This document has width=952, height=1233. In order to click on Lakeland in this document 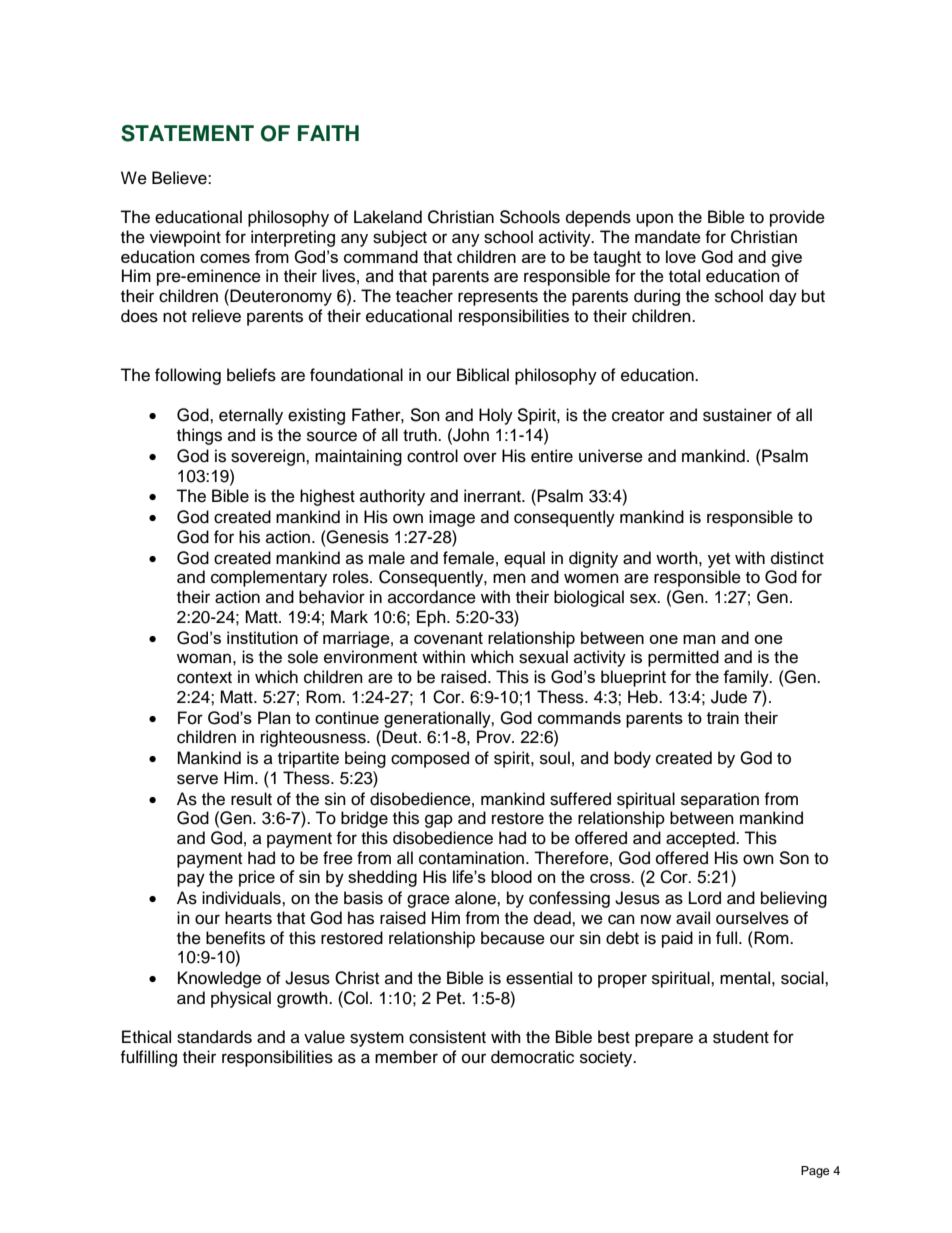, I will do `click(388, 217)`.
